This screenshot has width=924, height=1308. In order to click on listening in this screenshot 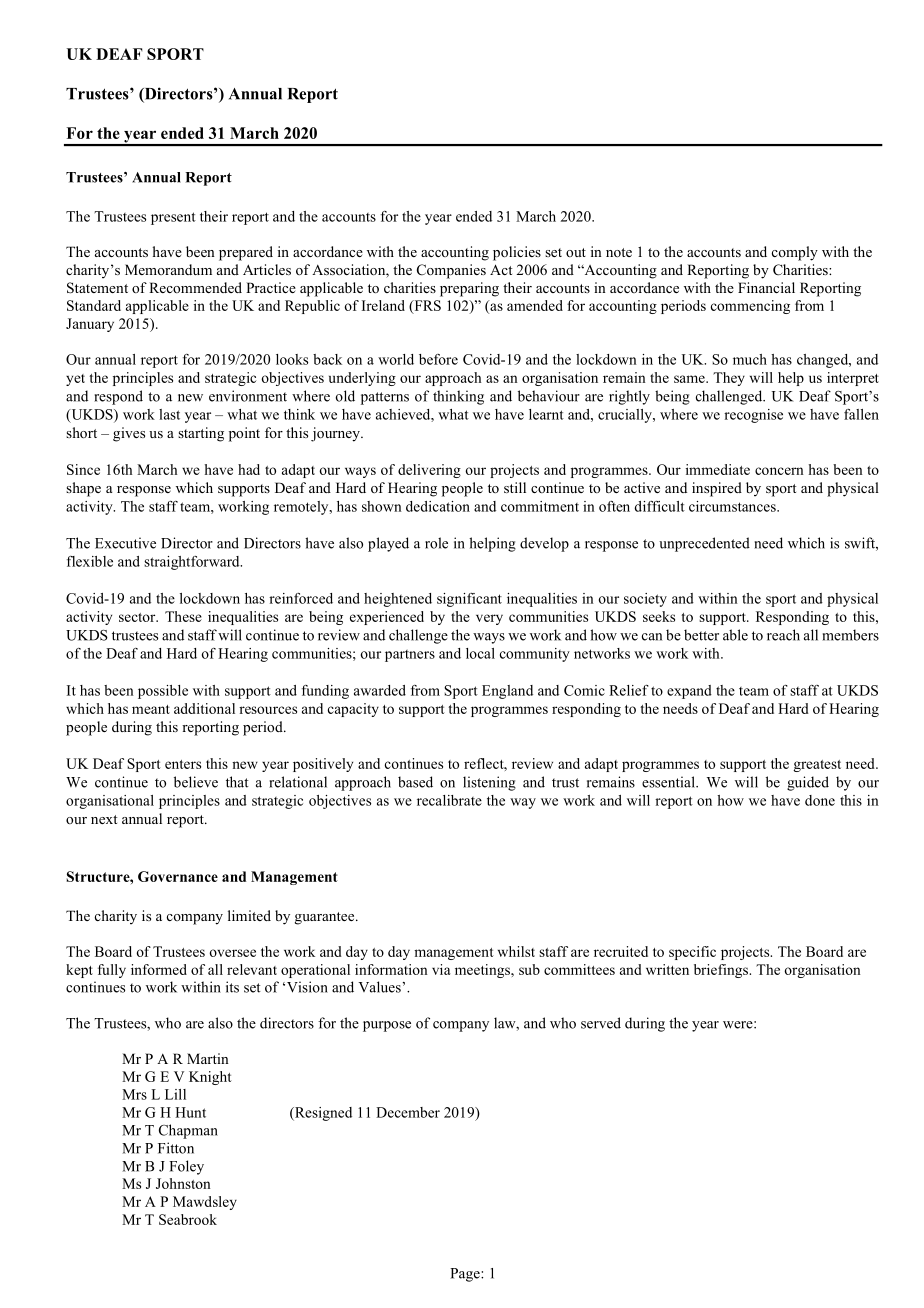, I will do `click(489, 783)`.
